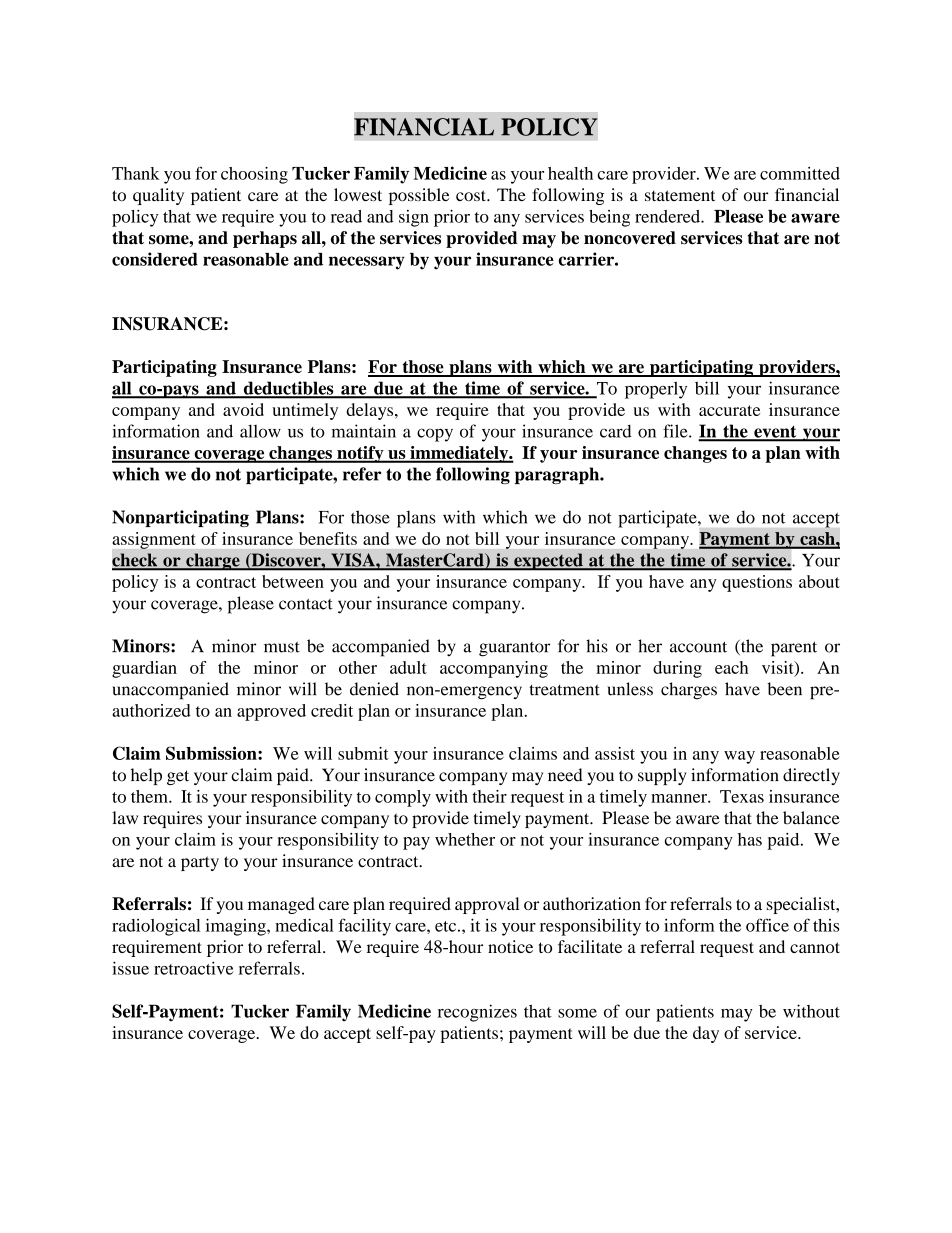 The height and width of the page is (1233, 952). What do you see at coordinates (472, 195) in the page?
I see `cost` at bounding box center [472, 195].
